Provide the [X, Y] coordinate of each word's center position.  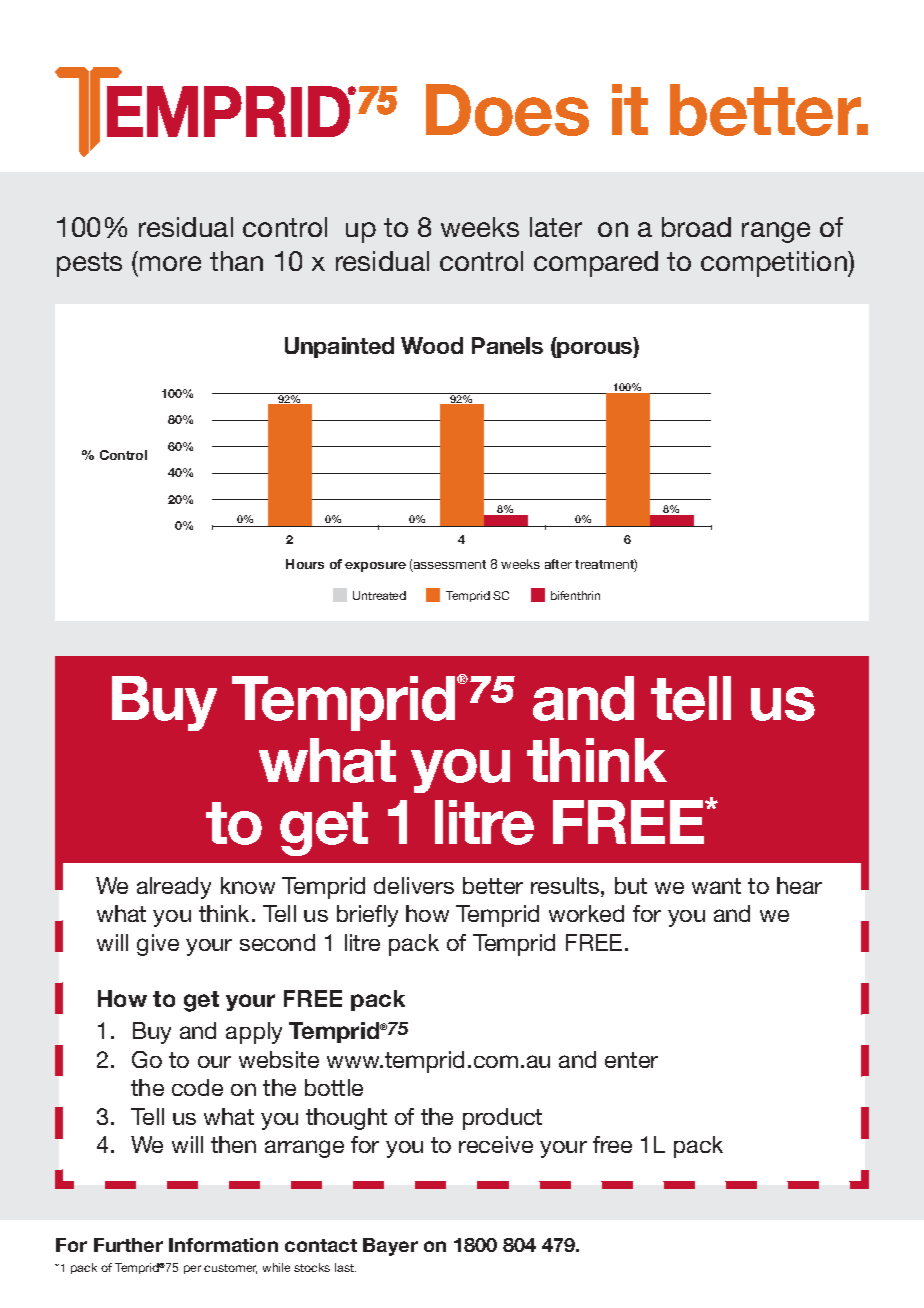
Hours [305, 564]
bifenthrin [575, 595]
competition [775, 264]
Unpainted [339, 347]
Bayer [390, 1247]
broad [696, 227]
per [192, 1269]
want [716, 886]
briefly [367, 916]
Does [507, 110]
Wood [432, 345]
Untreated [379, 595]
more [170, 263]
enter [631, 1060]
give [158, 945]
